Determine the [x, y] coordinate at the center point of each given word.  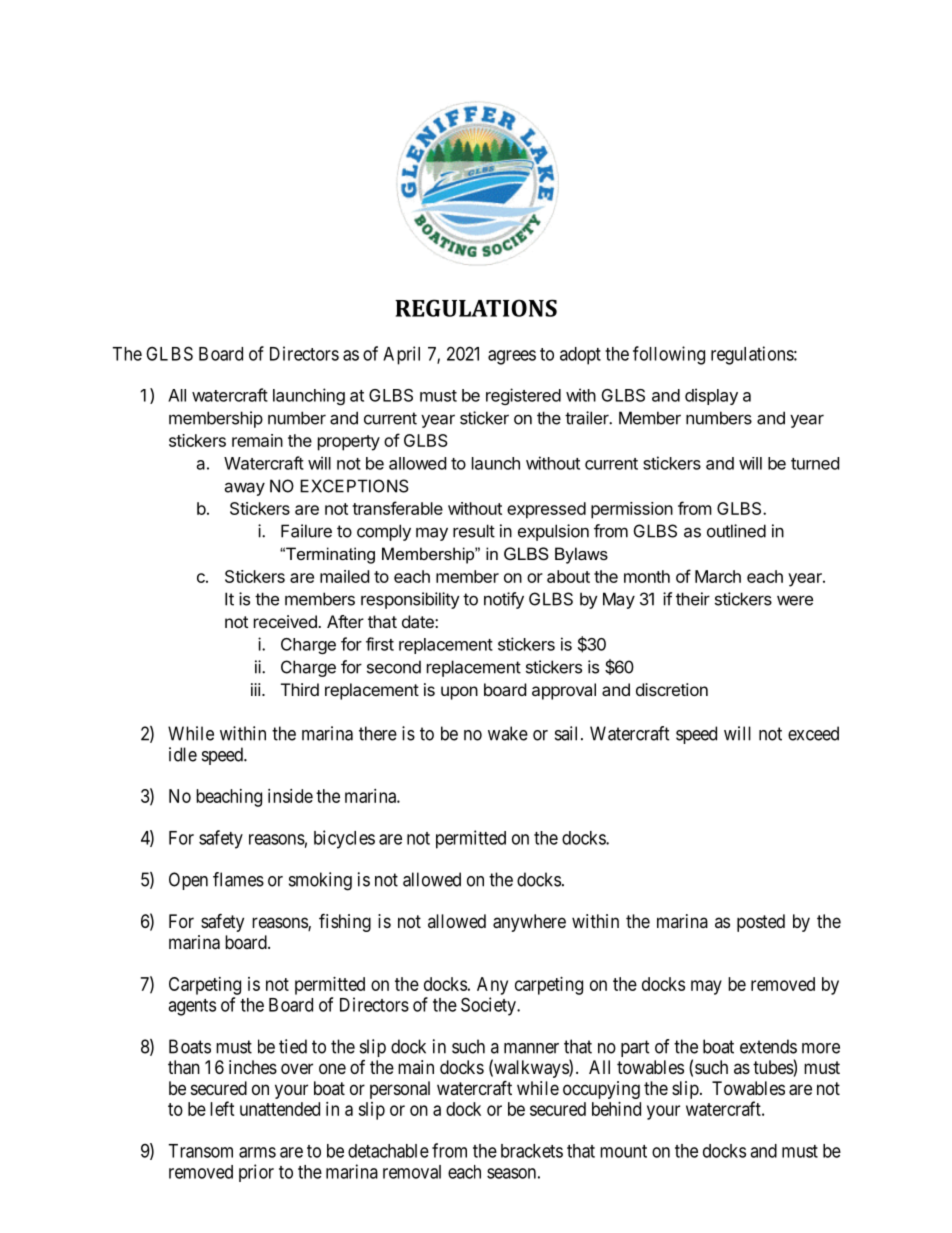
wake [508, 733]
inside [290, 796]
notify [504, 600]
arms [257, 1152]
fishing [345, 922]
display [711, 396]
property [349, 443]
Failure [306, 531]
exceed [813, 733]
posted [761, 923]
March [718, 576]
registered [523, 396]
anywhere [529, 923]
